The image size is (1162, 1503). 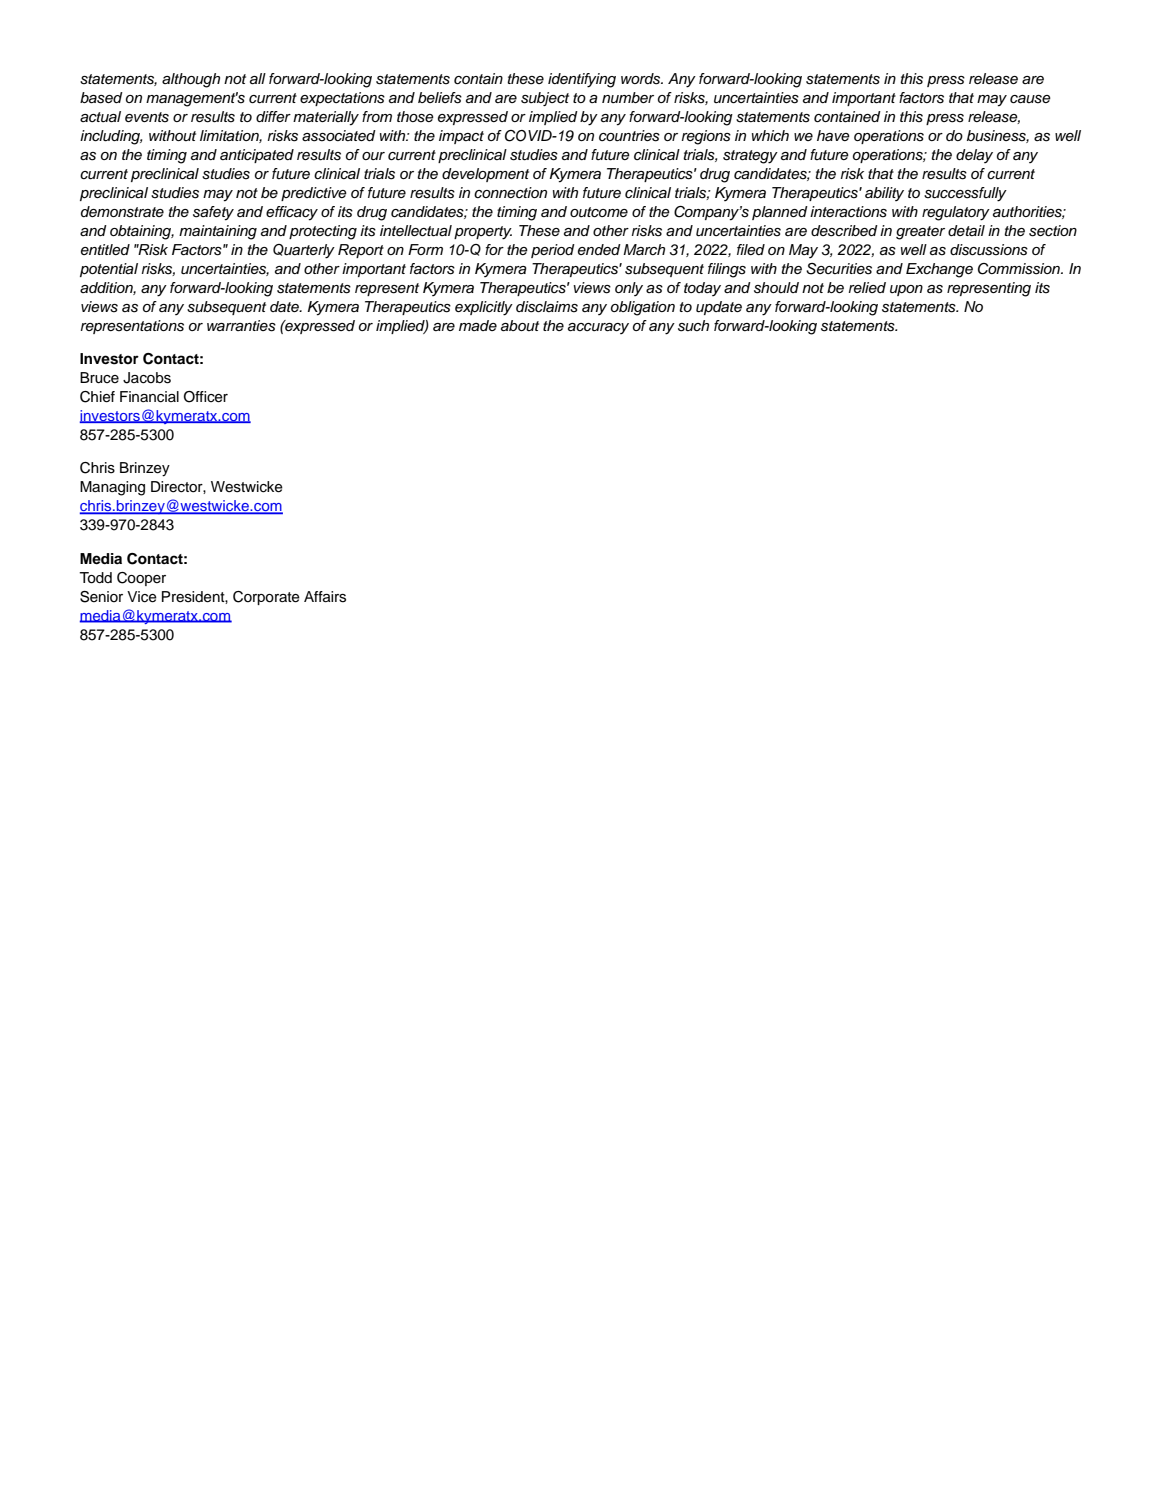 What do you see at coordinates (191, 80) in the screenshot?
I see `although` at bounding box center [191, 80].
